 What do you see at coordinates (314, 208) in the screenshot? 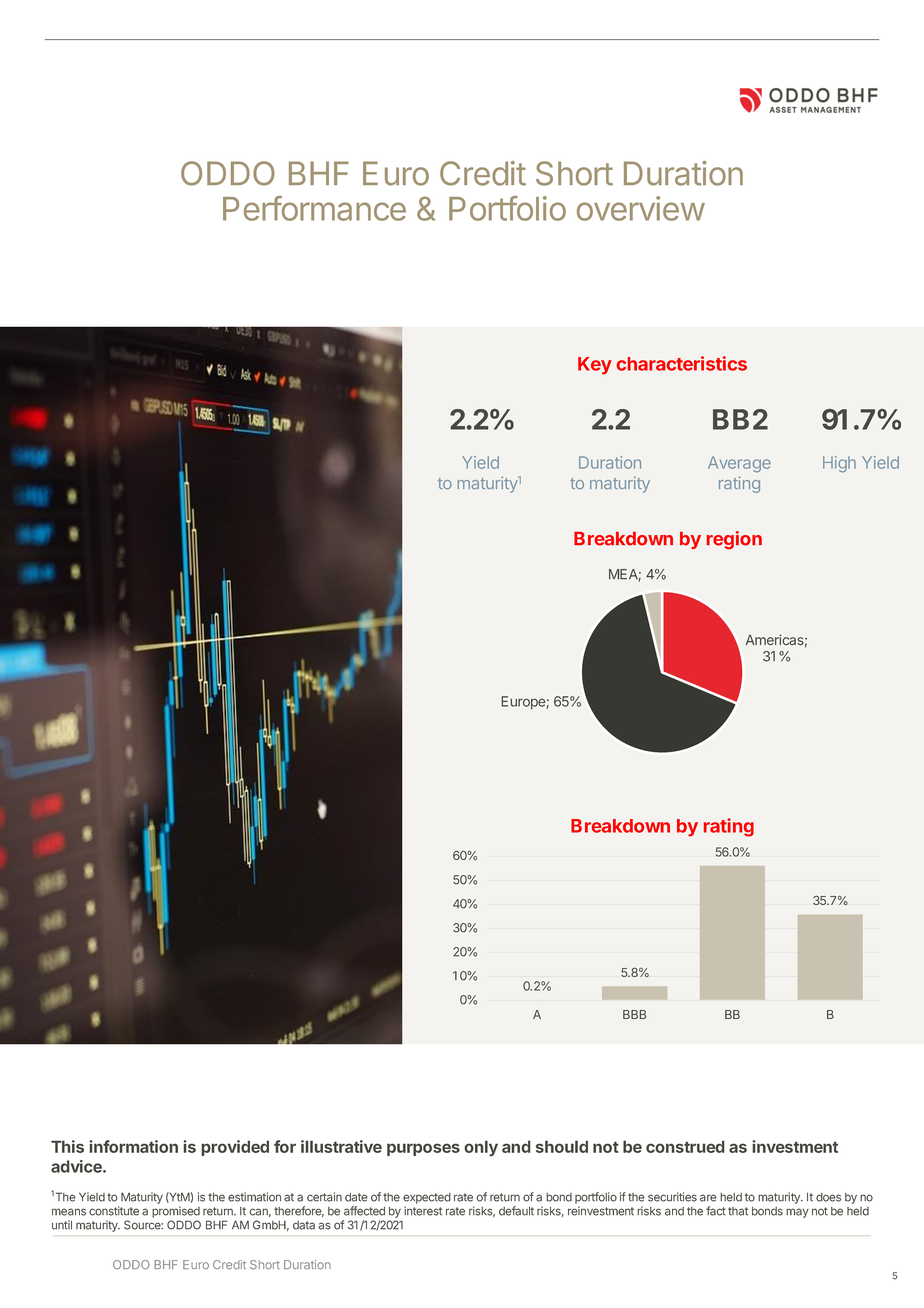
I see `Performance` at bounding box center [314, 208].
